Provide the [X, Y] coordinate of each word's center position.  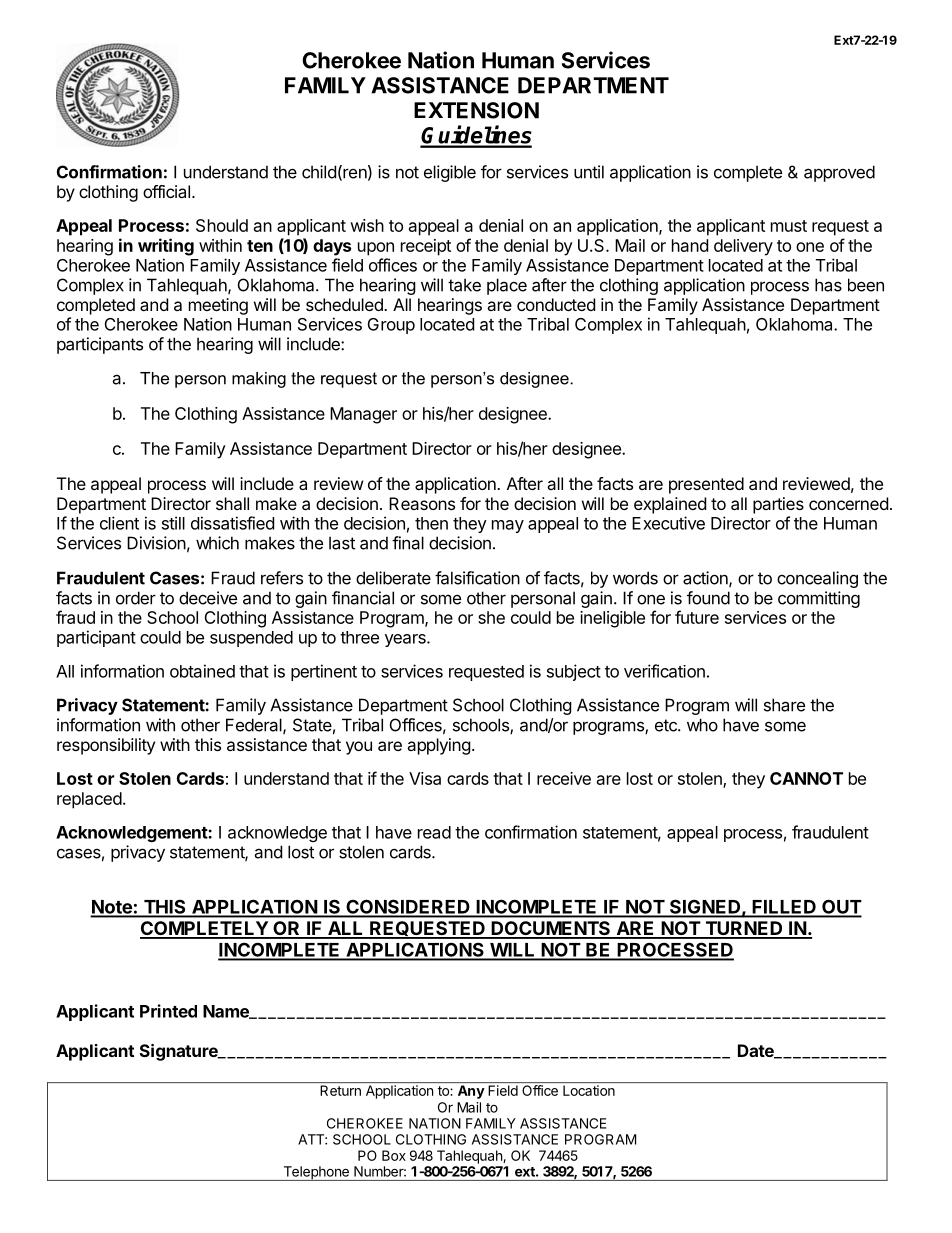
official [166, 191]
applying [439, 746]
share [784, 705]
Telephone [316, 1173]
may [508, 526]
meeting [218, 306]
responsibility [106, 746]
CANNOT [806, 778]
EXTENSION [476, 110]
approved [839, 173]
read [434, 832]
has [828, 285]
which [217, 543]
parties [778, 505]
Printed [168, 1011]
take [464, 285]
